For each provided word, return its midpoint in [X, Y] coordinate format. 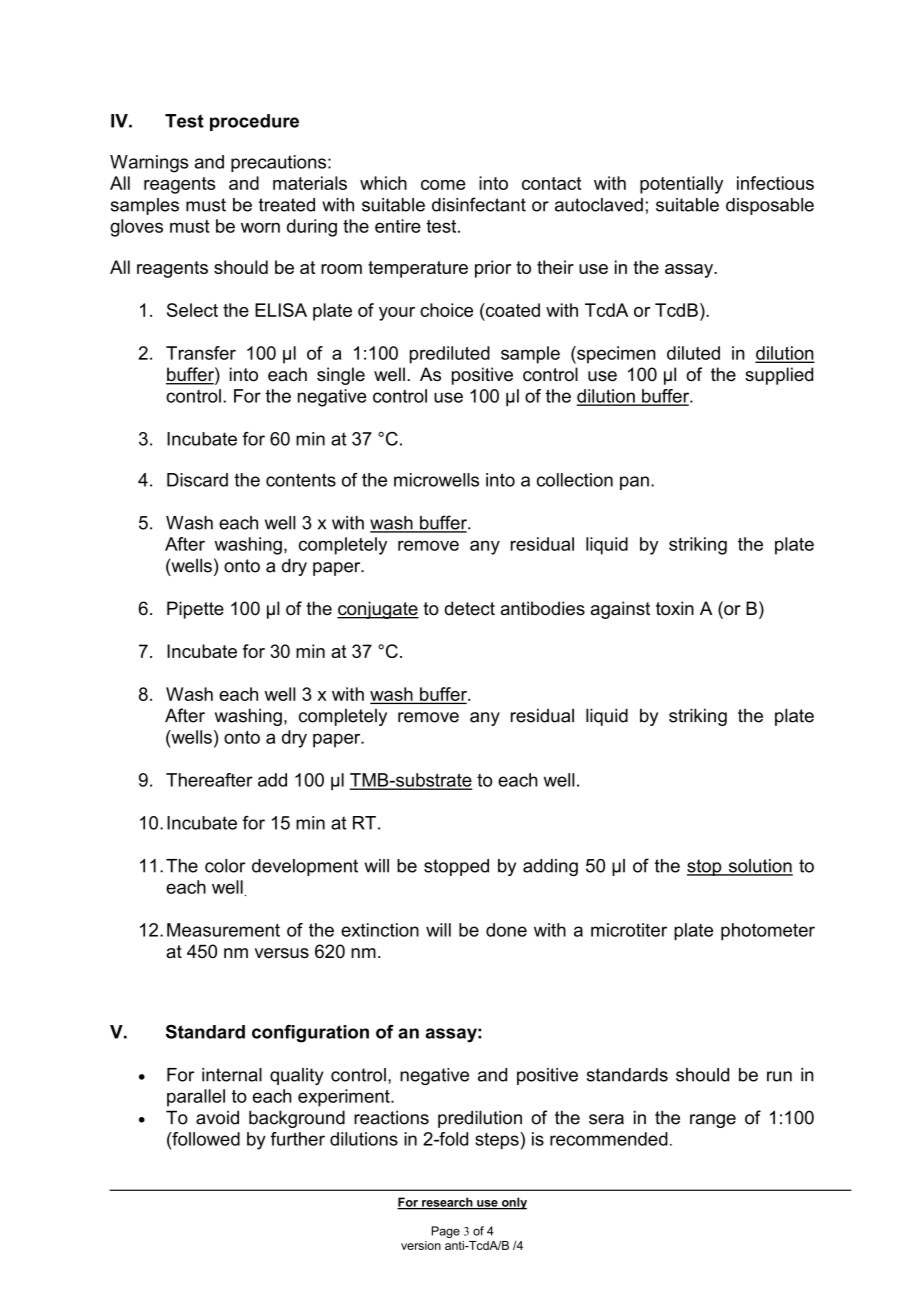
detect [469, 608]
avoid [217, 1117]
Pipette [195, 610]
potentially [681, 185]
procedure [254, 122]
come [443, 185]
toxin [675, 608]
